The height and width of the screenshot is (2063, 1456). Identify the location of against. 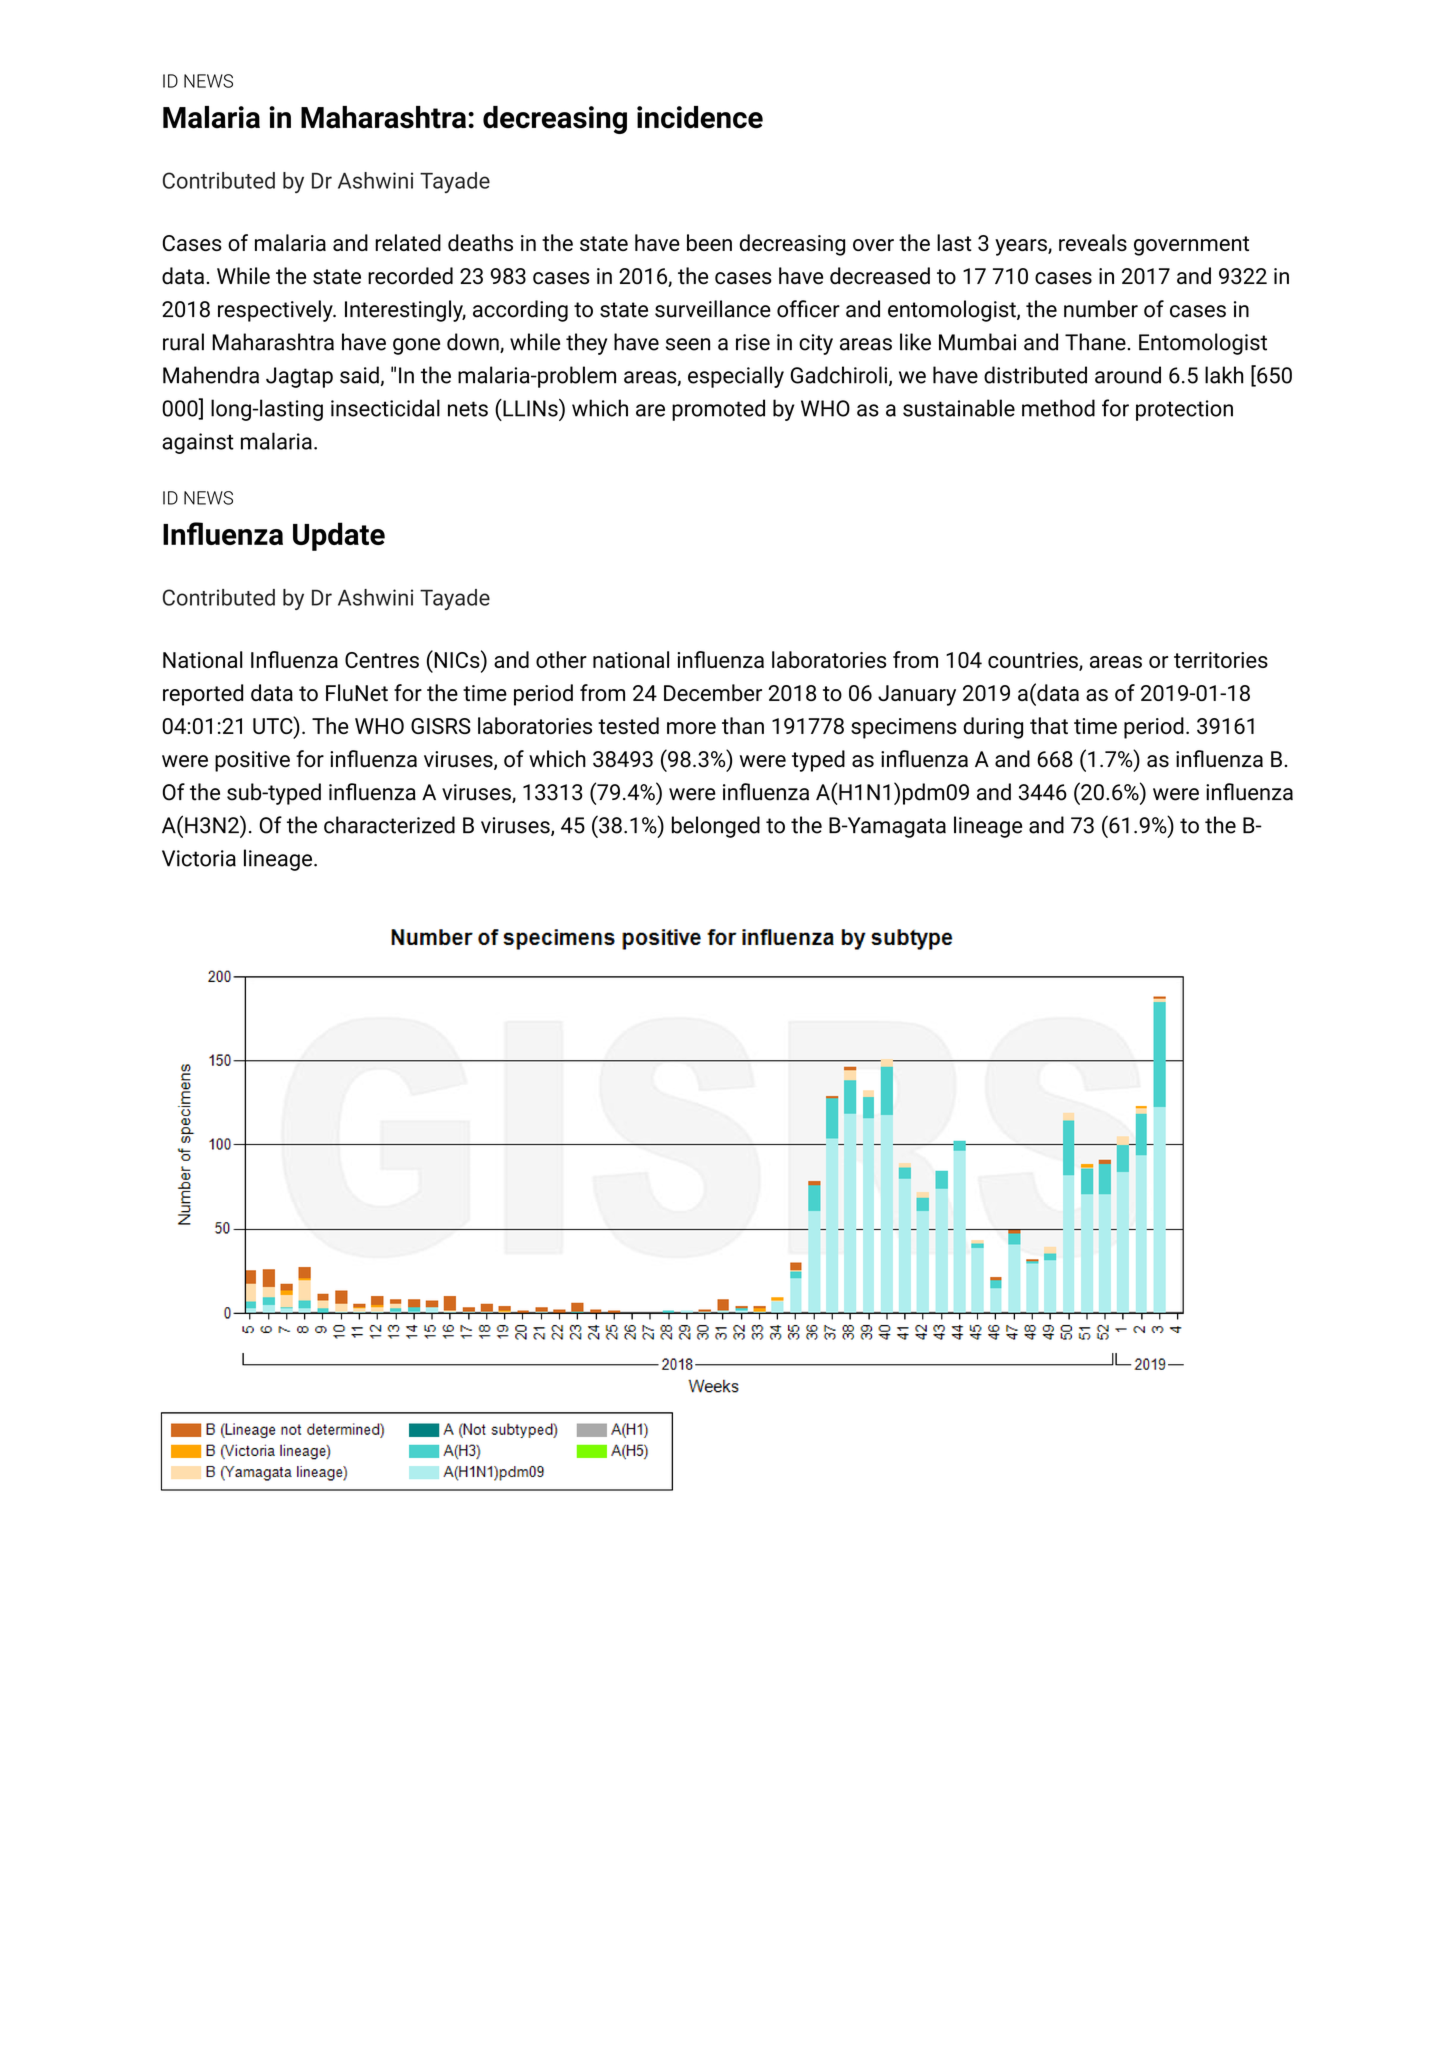
(198, 443).
